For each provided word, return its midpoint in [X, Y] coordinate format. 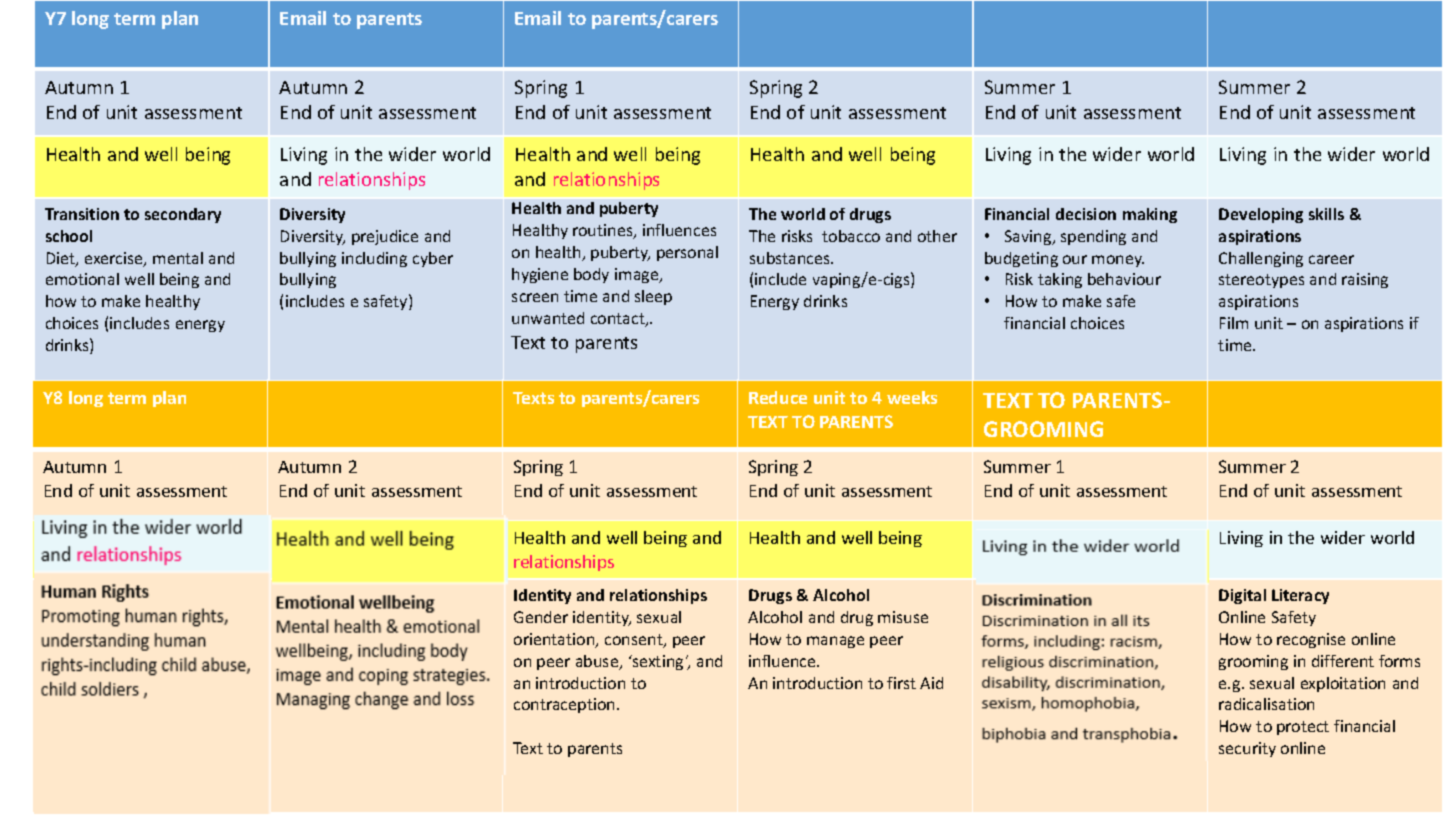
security [1247, 749]
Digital [1242, 596]
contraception [566, 705]
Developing [1261, 215]
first [901, 683]
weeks [912, 397]
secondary [183, 215]
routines [604, 231]
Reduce [778, 397]
